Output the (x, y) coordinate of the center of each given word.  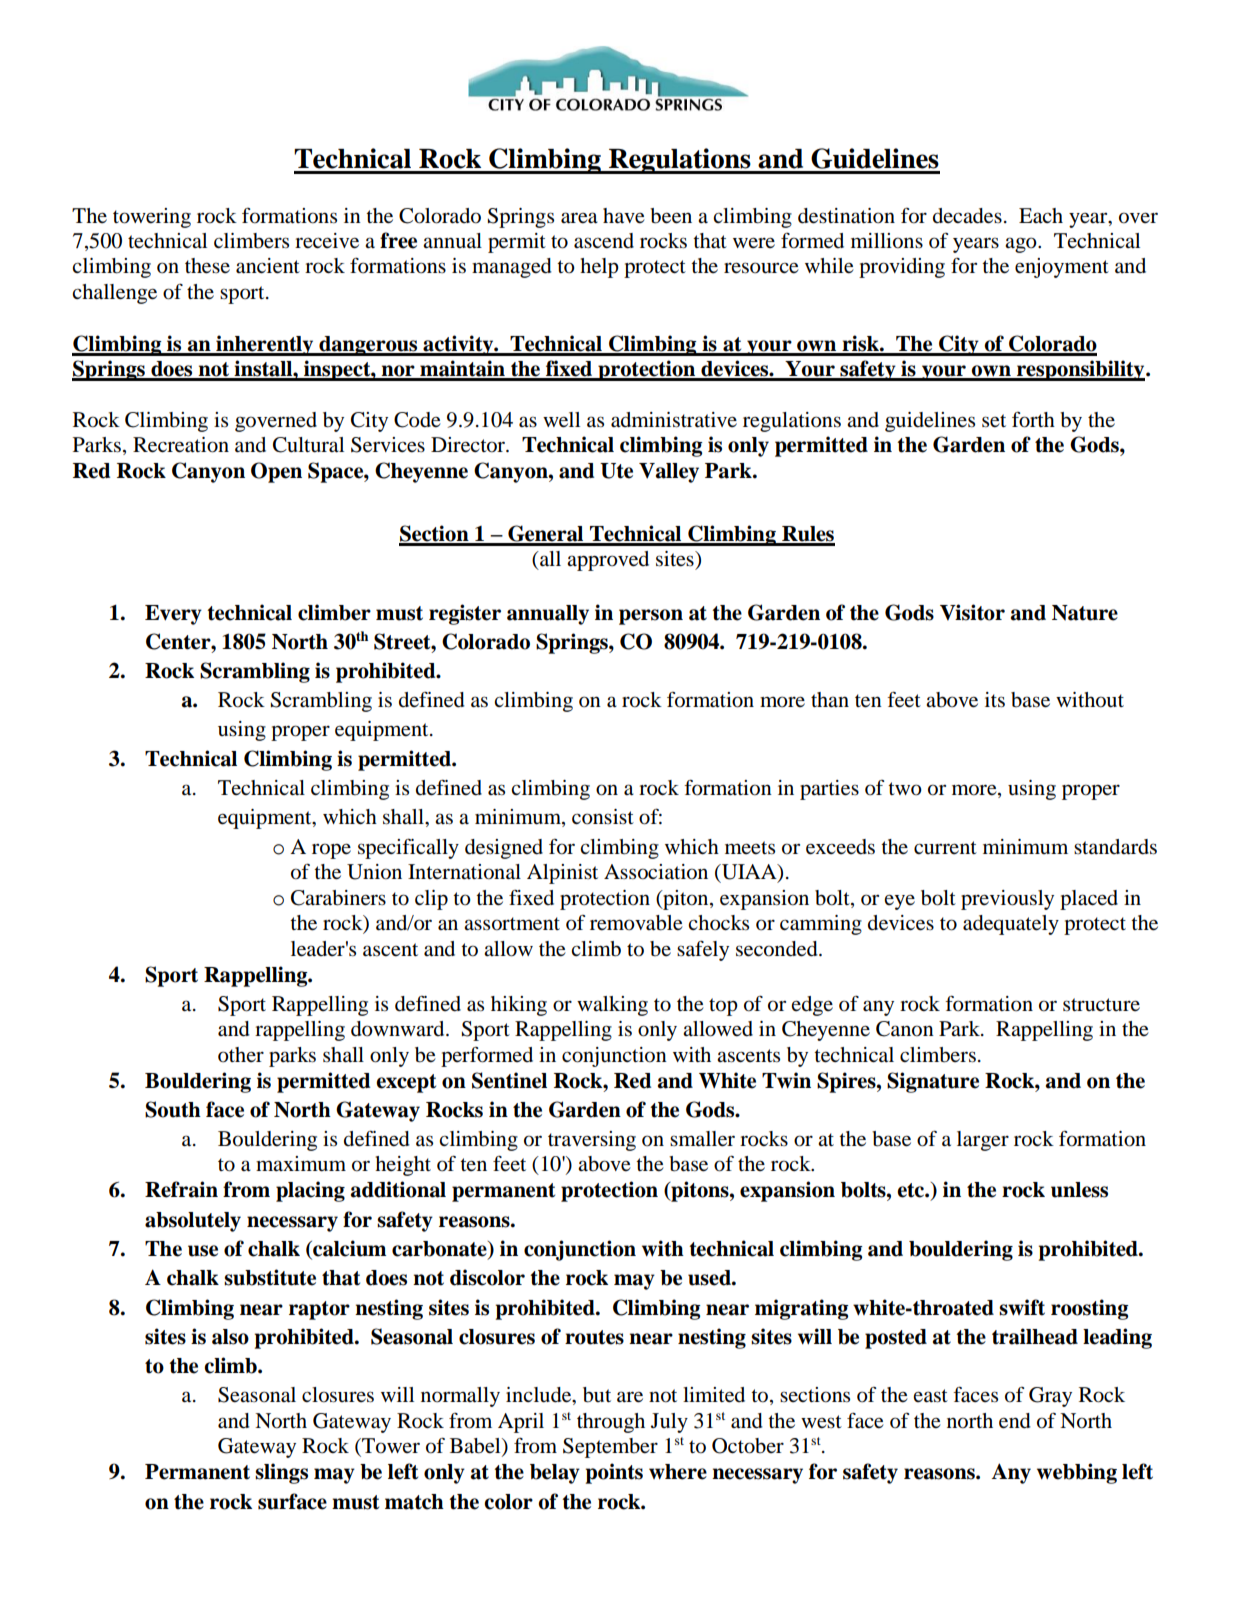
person (651, 617)
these (207, 266)
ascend (604, 241)
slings (281, 1473)
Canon (905, 1029)
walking (612, 1006)
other (241, 1055)
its (995, 700)
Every (173, 615)
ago (1022, 245)
